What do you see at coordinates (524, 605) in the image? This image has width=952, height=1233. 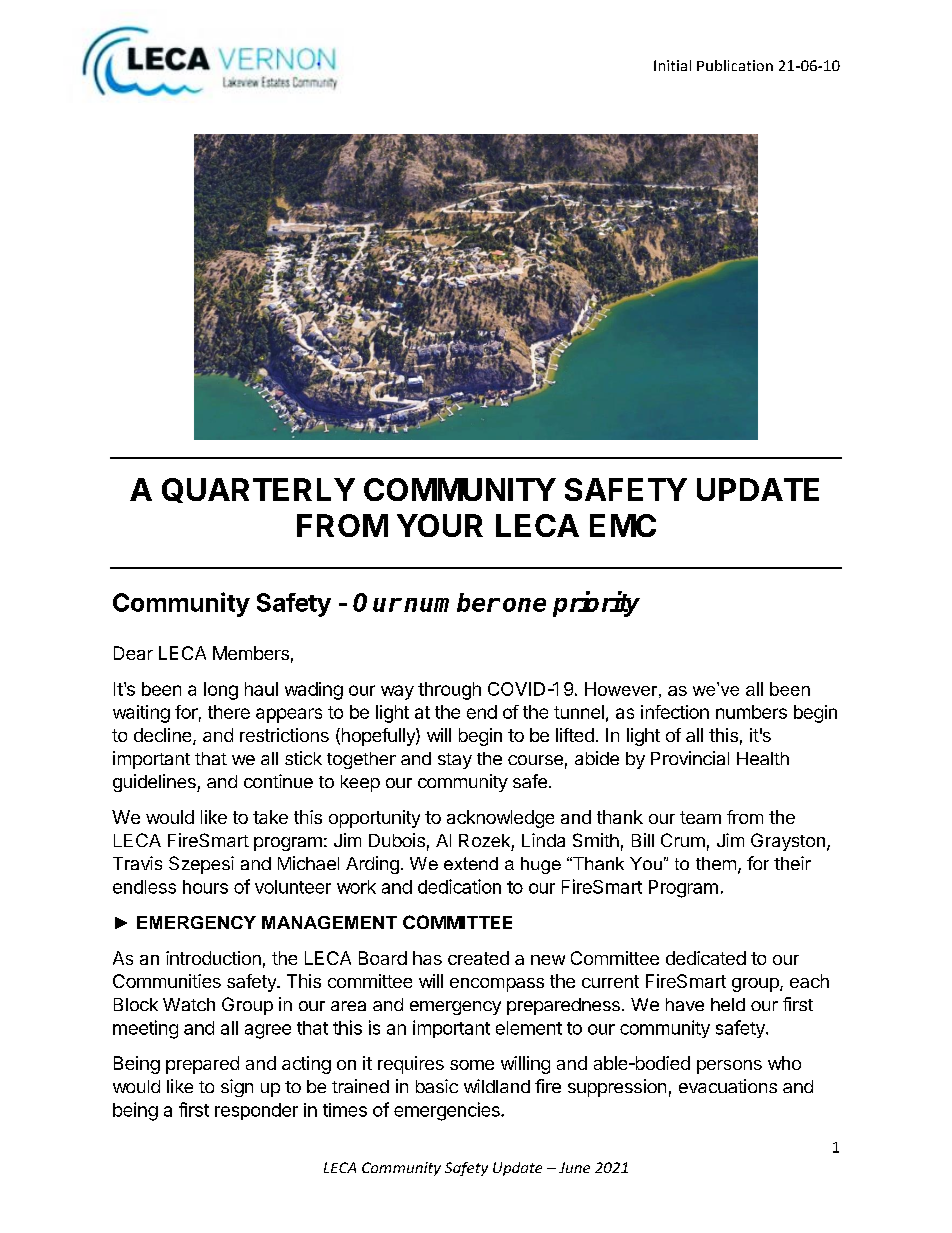 I see `one` at bounding box center [524, 605].
